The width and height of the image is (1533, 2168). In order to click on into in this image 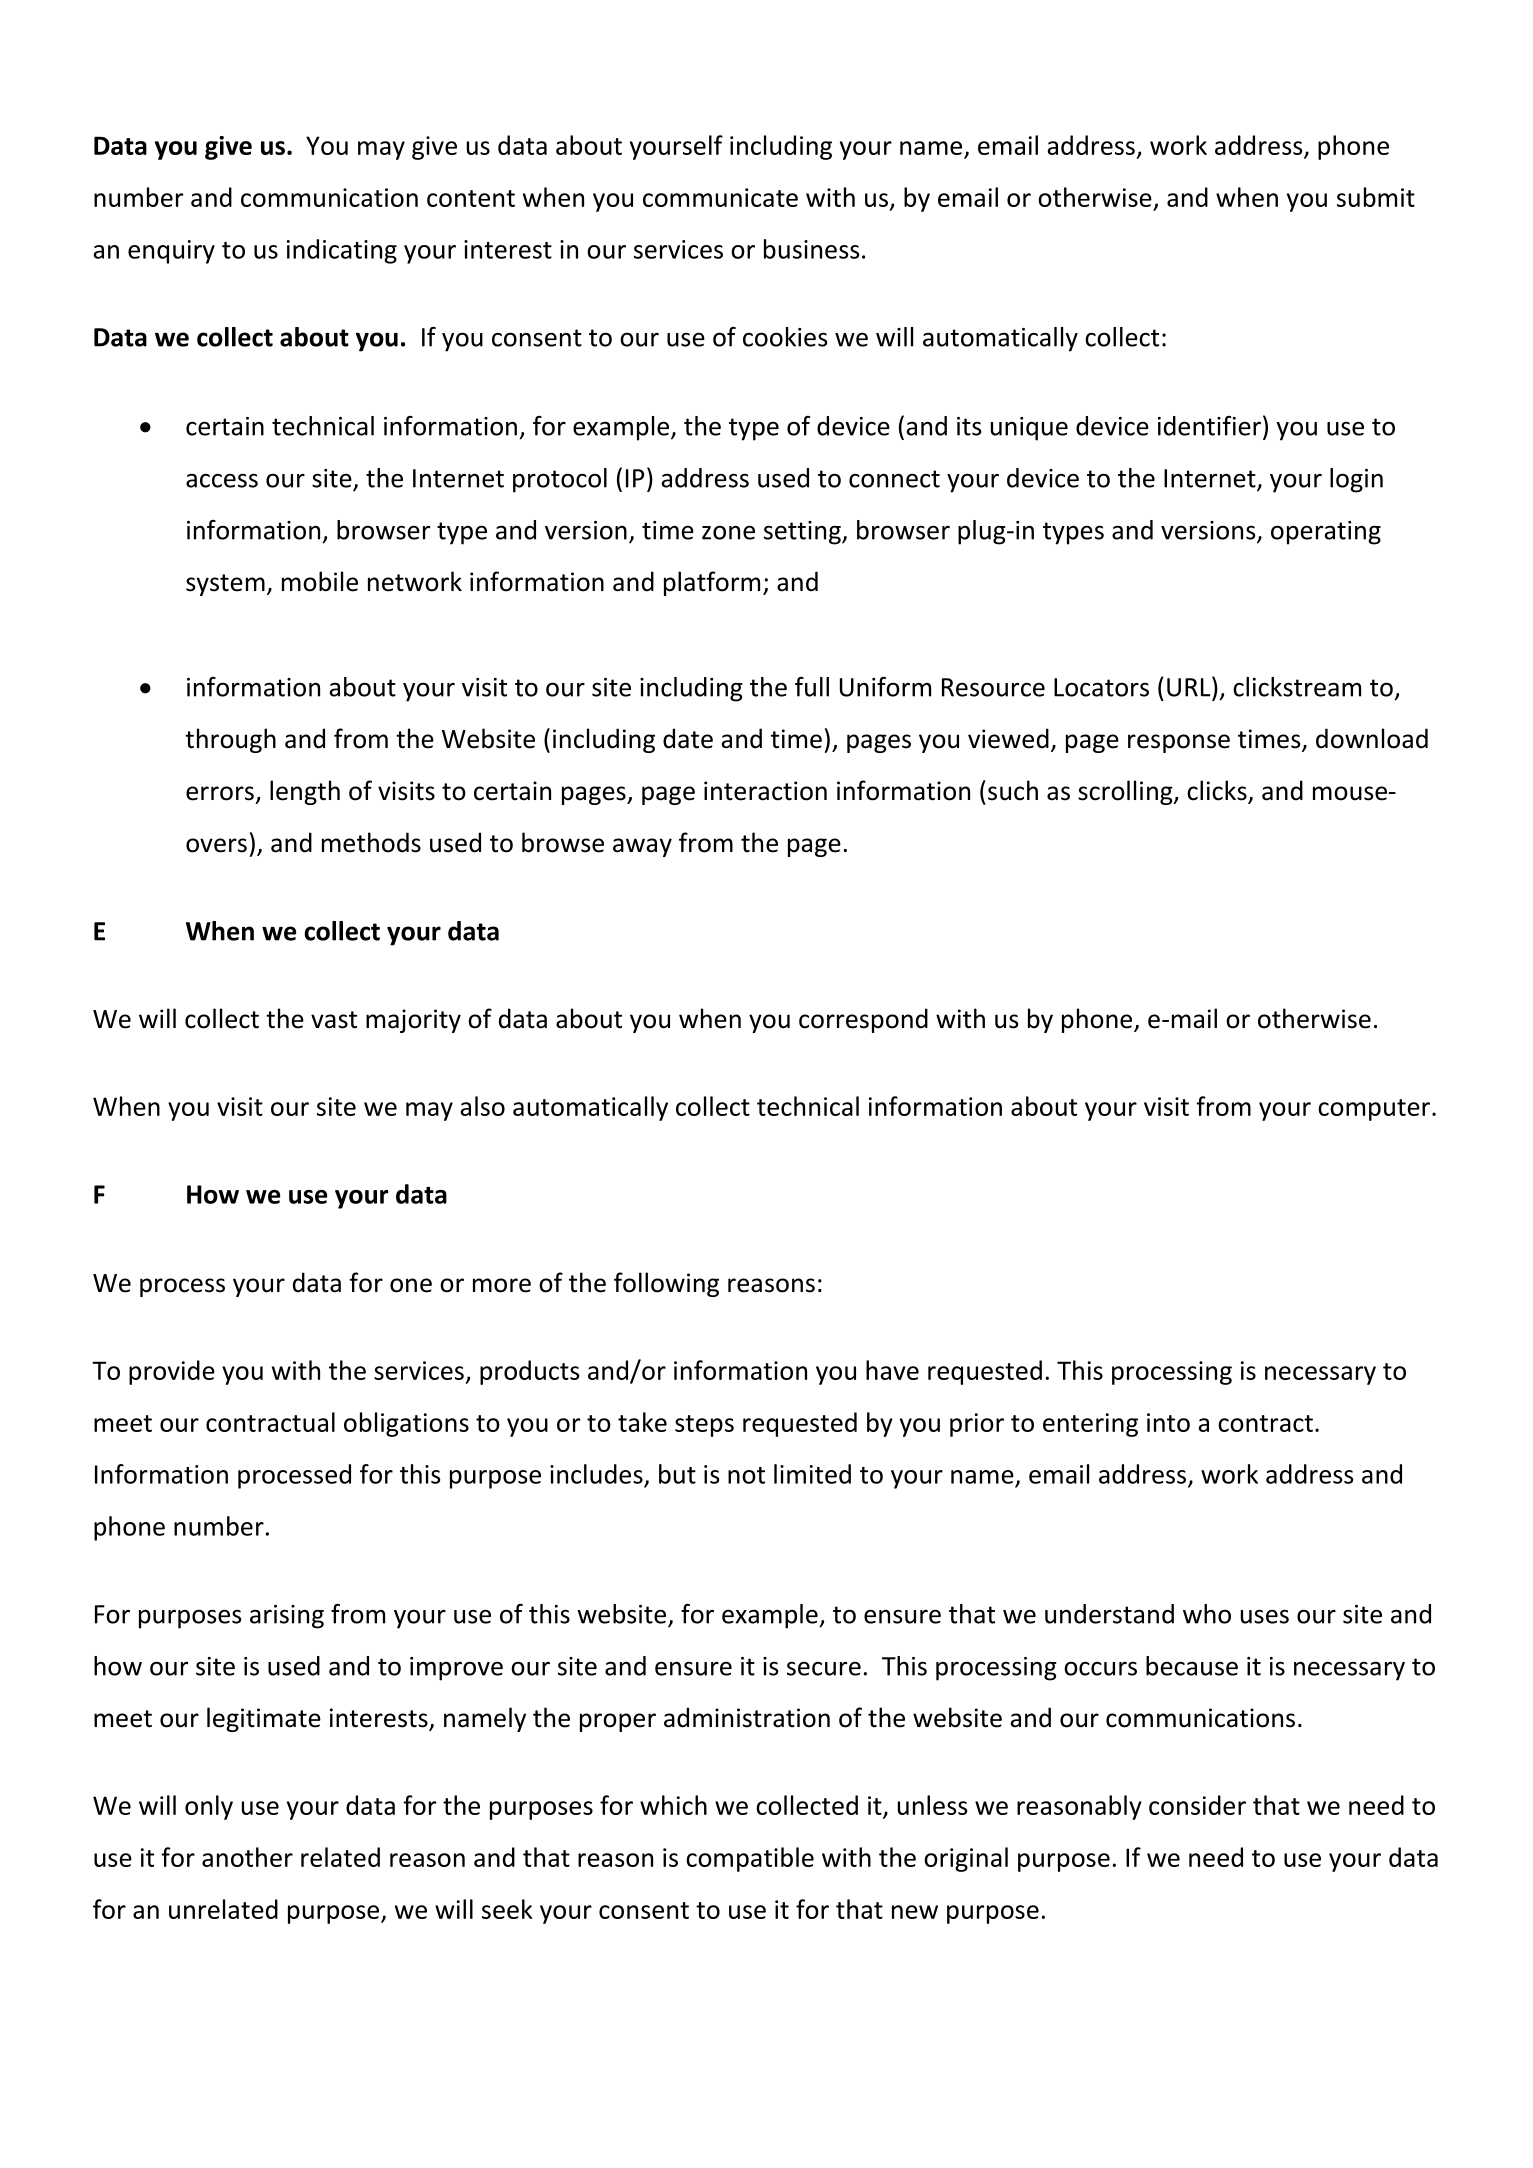, I will do `click(1168, 1422)`.
